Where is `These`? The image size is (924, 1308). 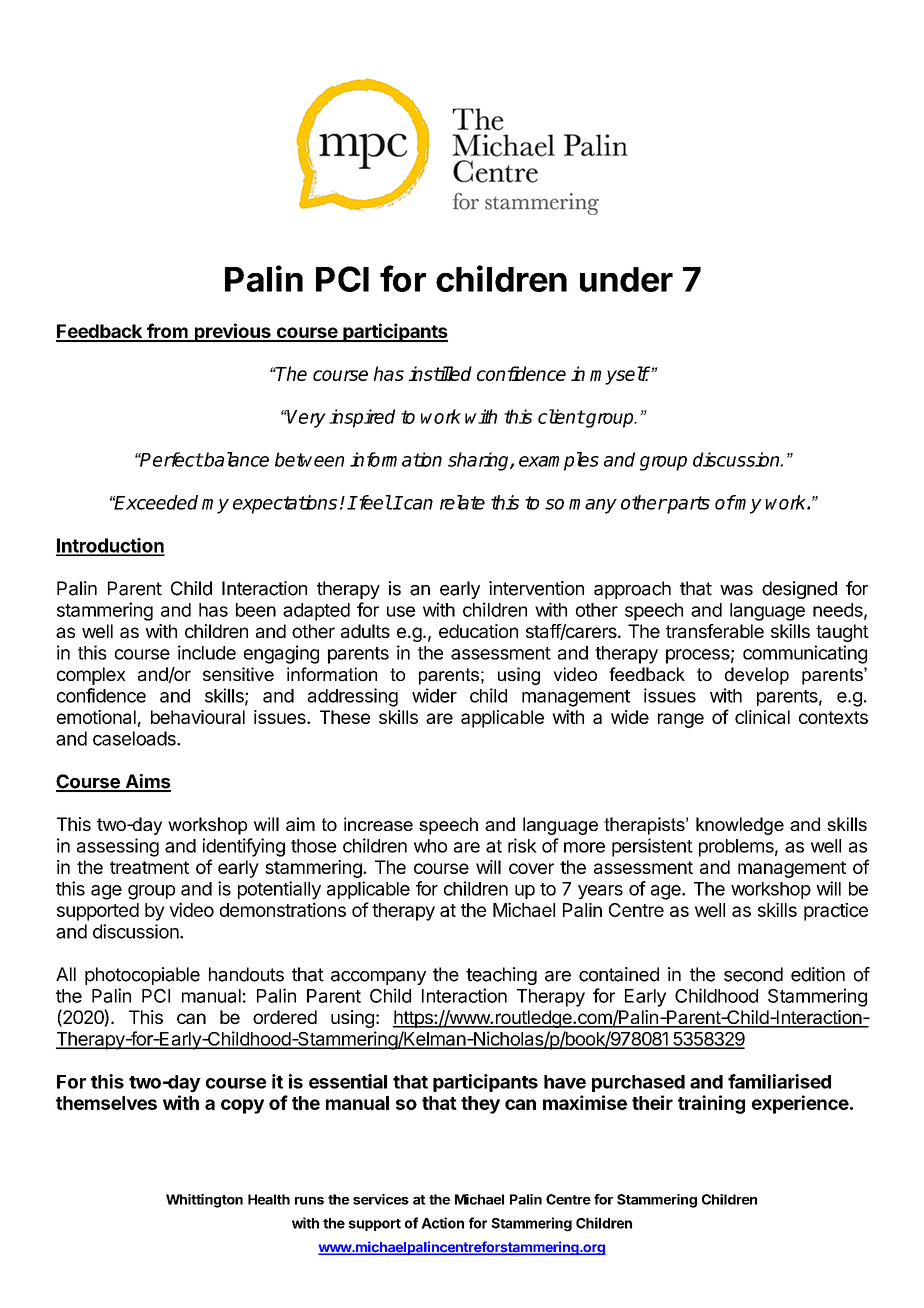 These is located at coordinates (345, 717).
